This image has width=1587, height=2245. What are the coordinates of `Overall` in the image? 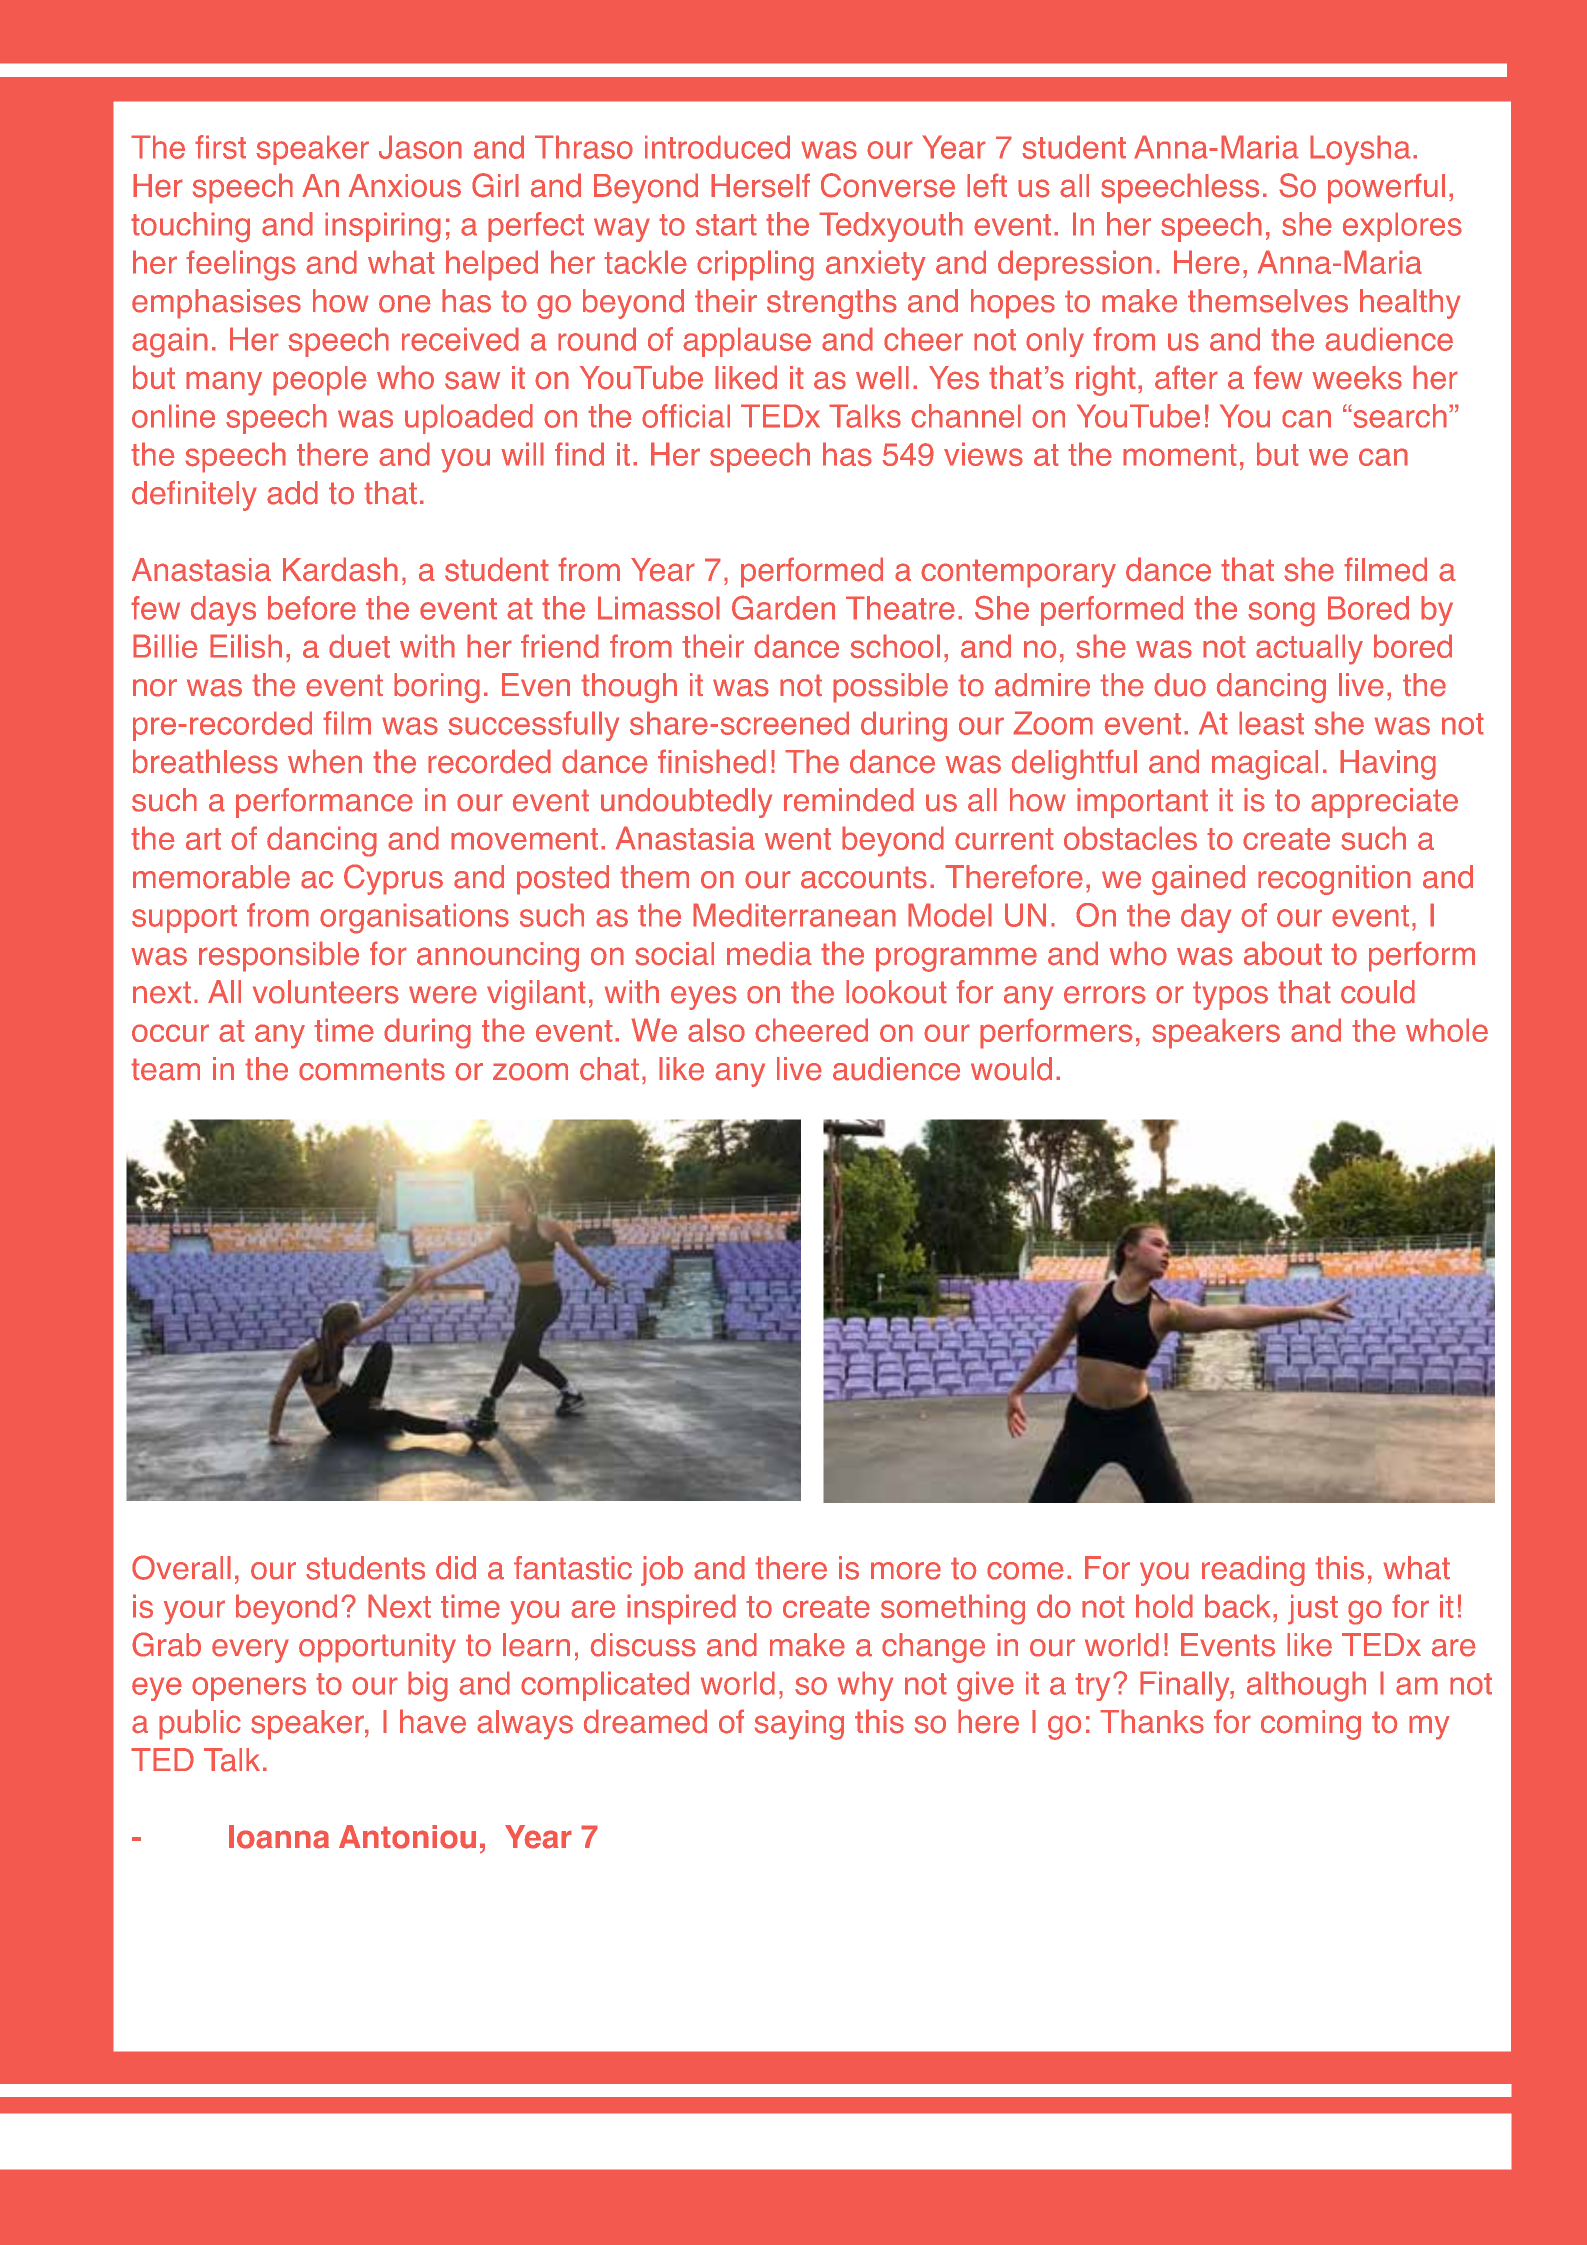 It's located at (181, 1567).
